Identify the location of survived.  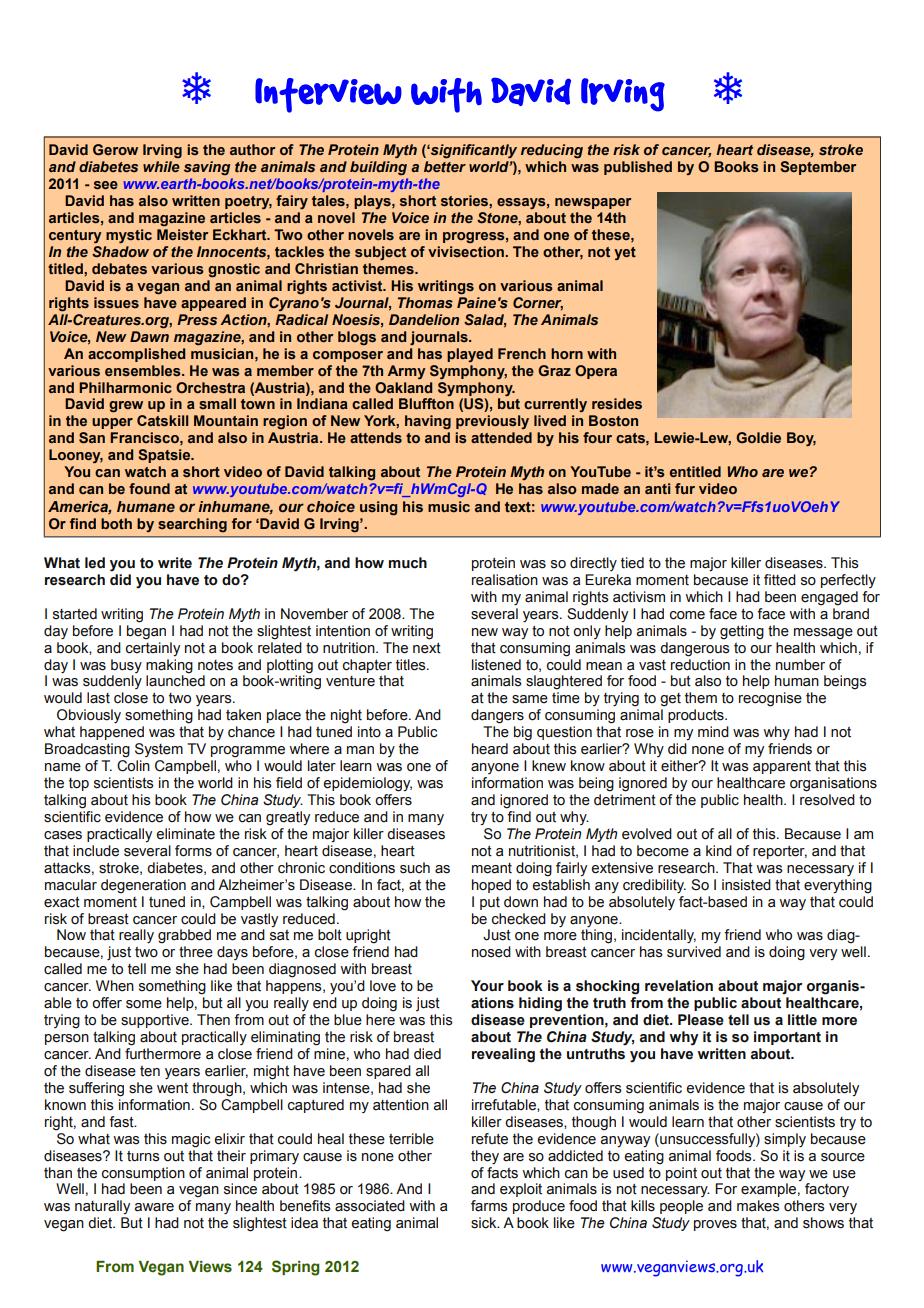
(694, 952).
